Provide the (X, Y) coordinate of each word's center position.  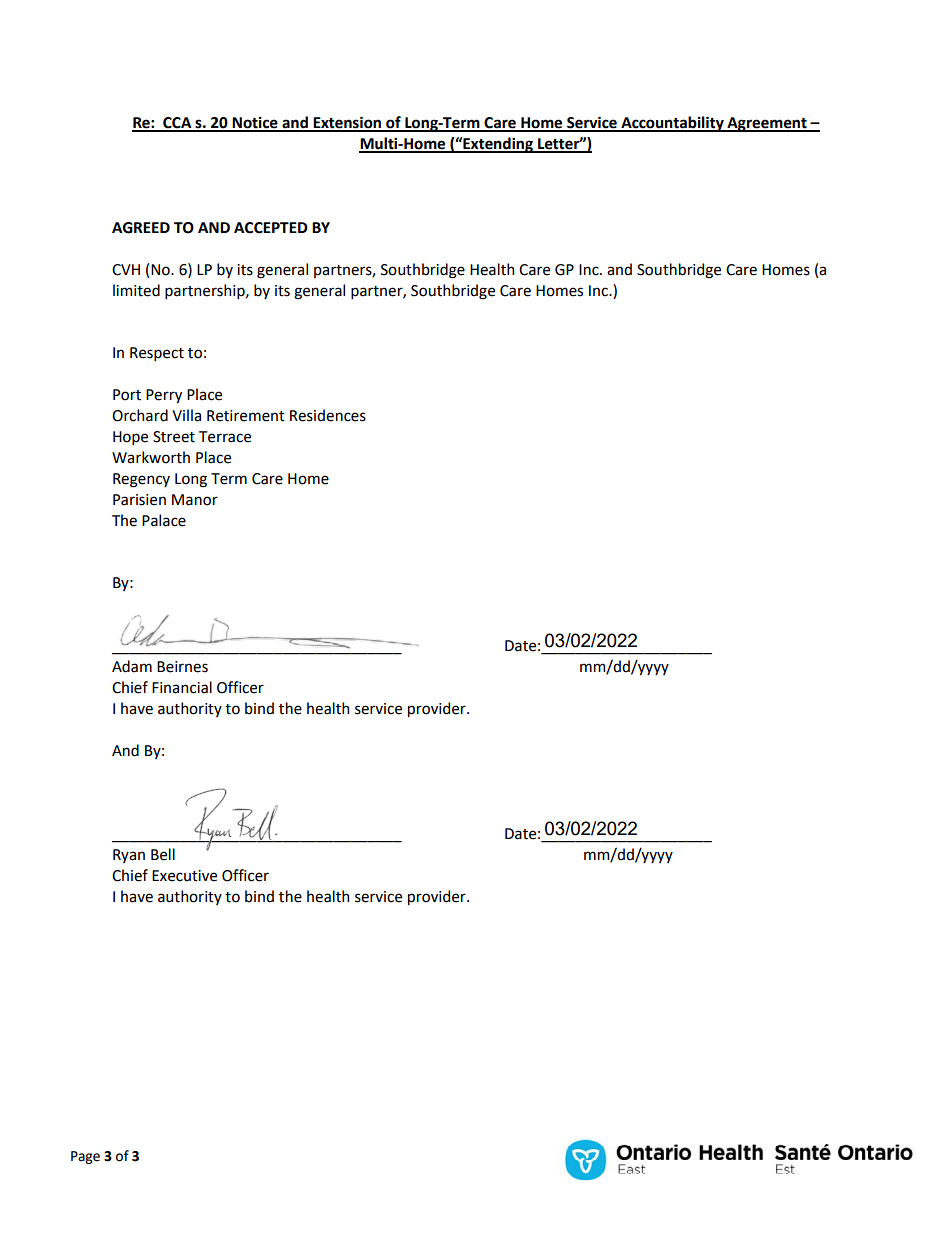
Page (85, 1157)
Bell (163, 854)
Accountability (672, 124)
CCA (177, 124)
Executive (184, 876)
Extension (347, 123)
